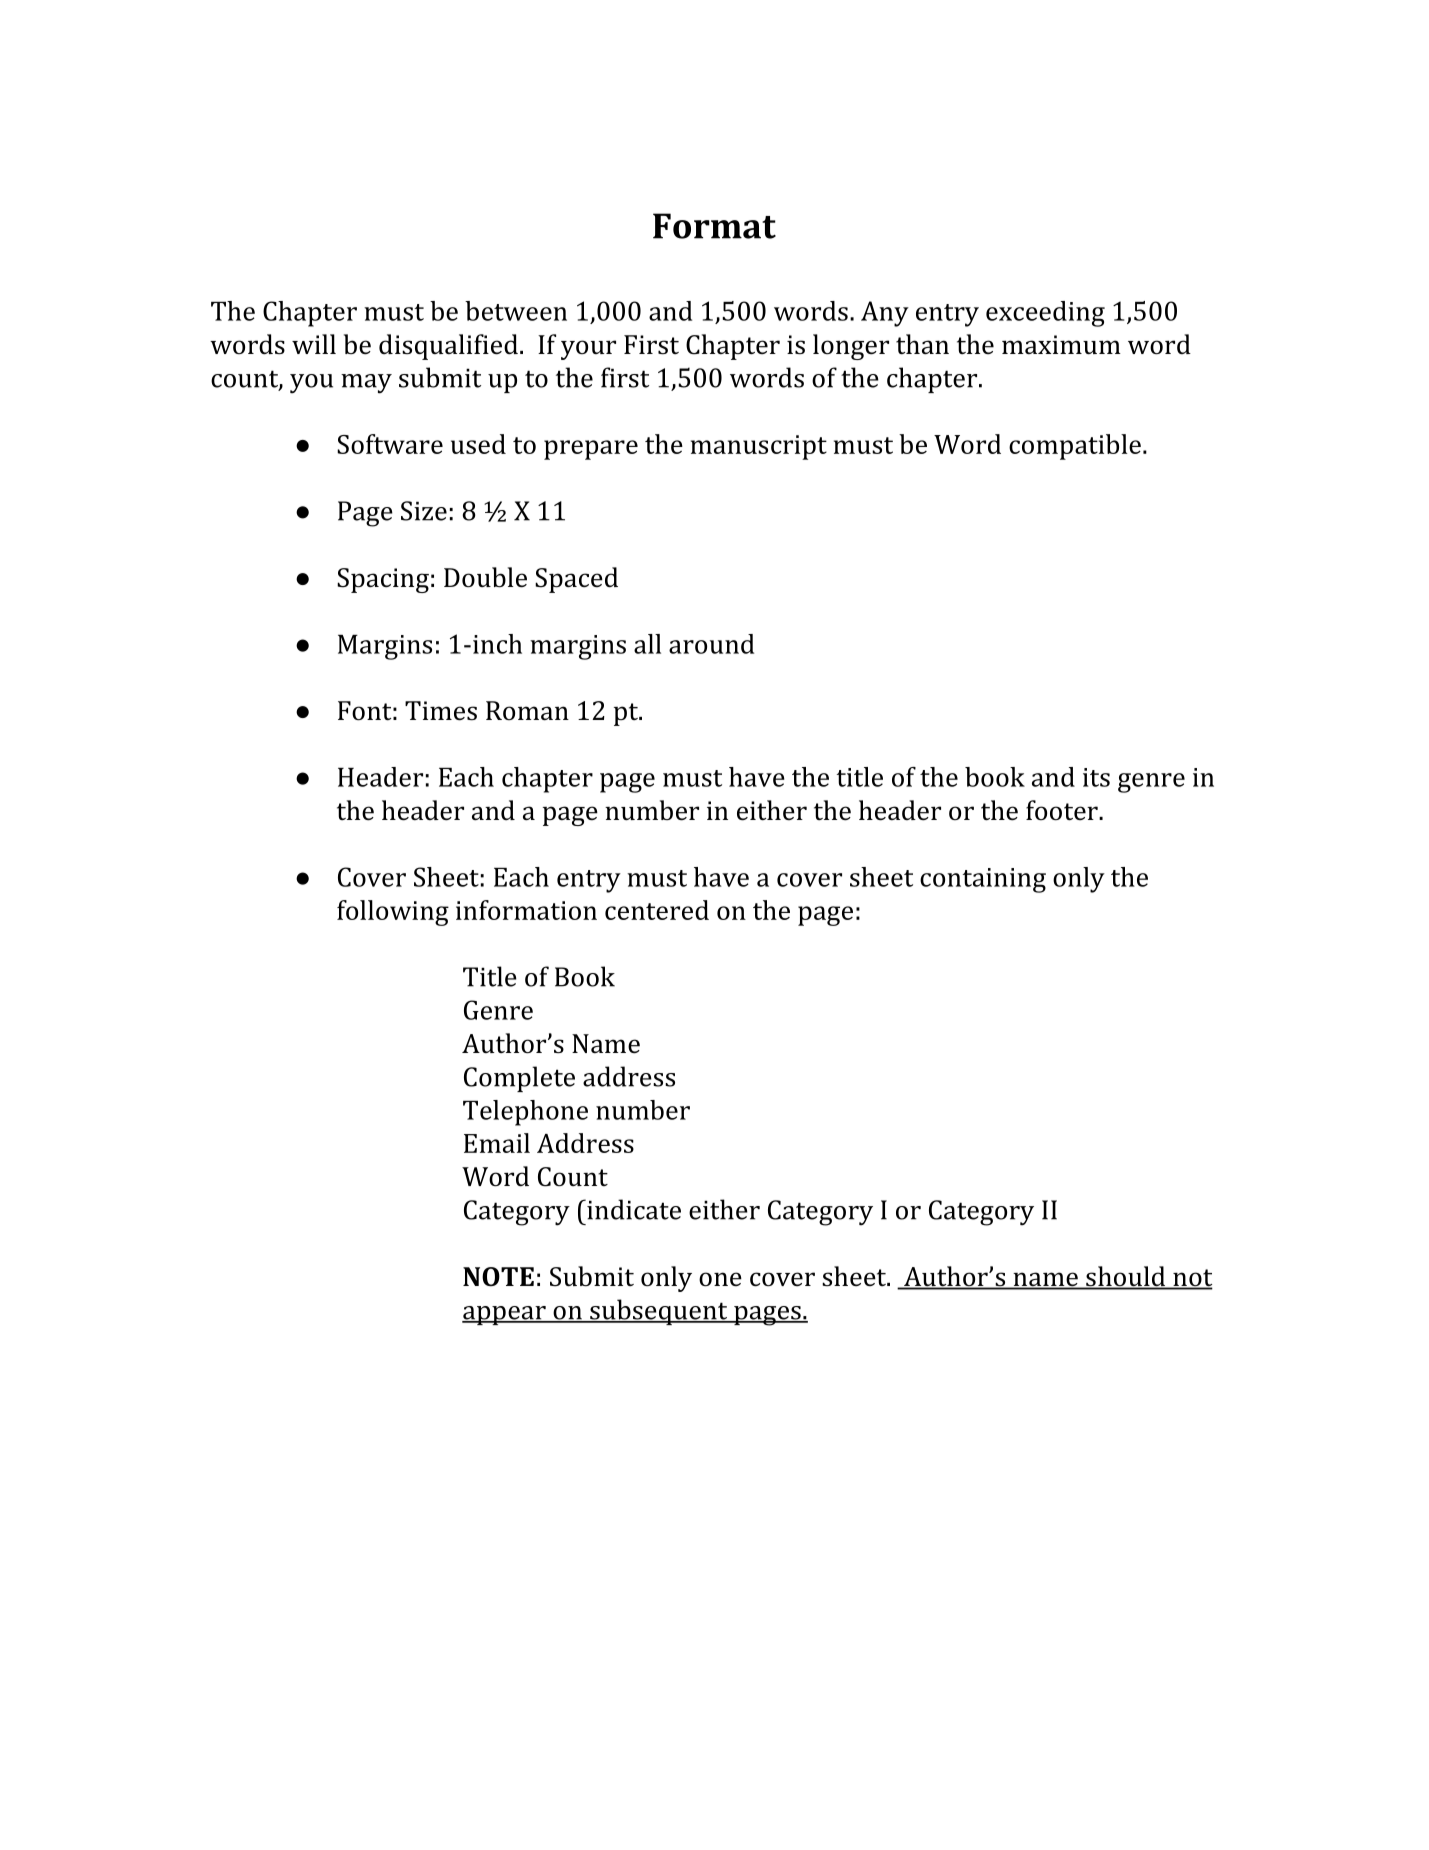  What do you see at coordinates (711, 644) in the screenshot?
I see `around` at bounding box center [711, 644].
